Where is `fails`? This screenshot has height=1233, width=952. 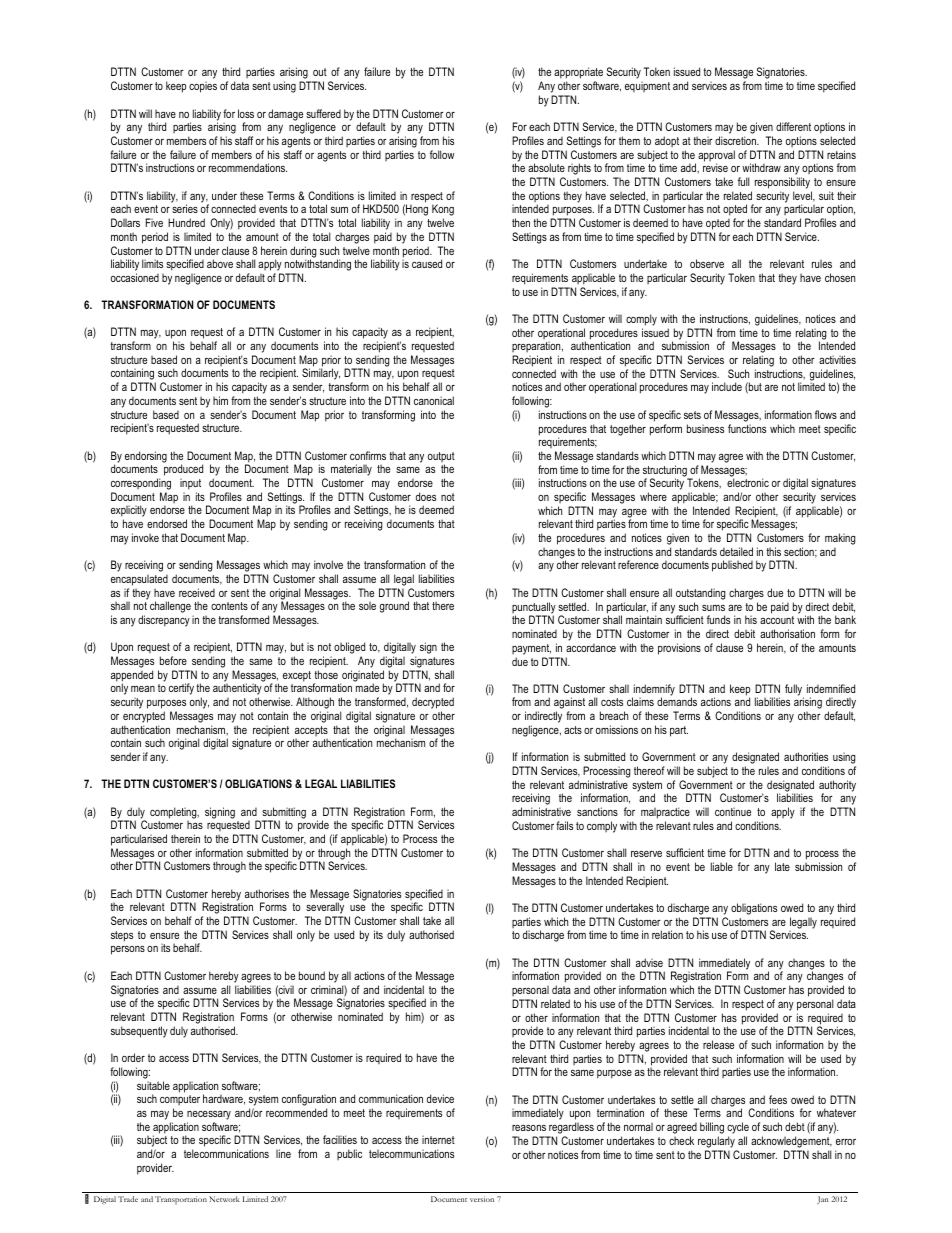 fails is located at coordinates (564, 825).
